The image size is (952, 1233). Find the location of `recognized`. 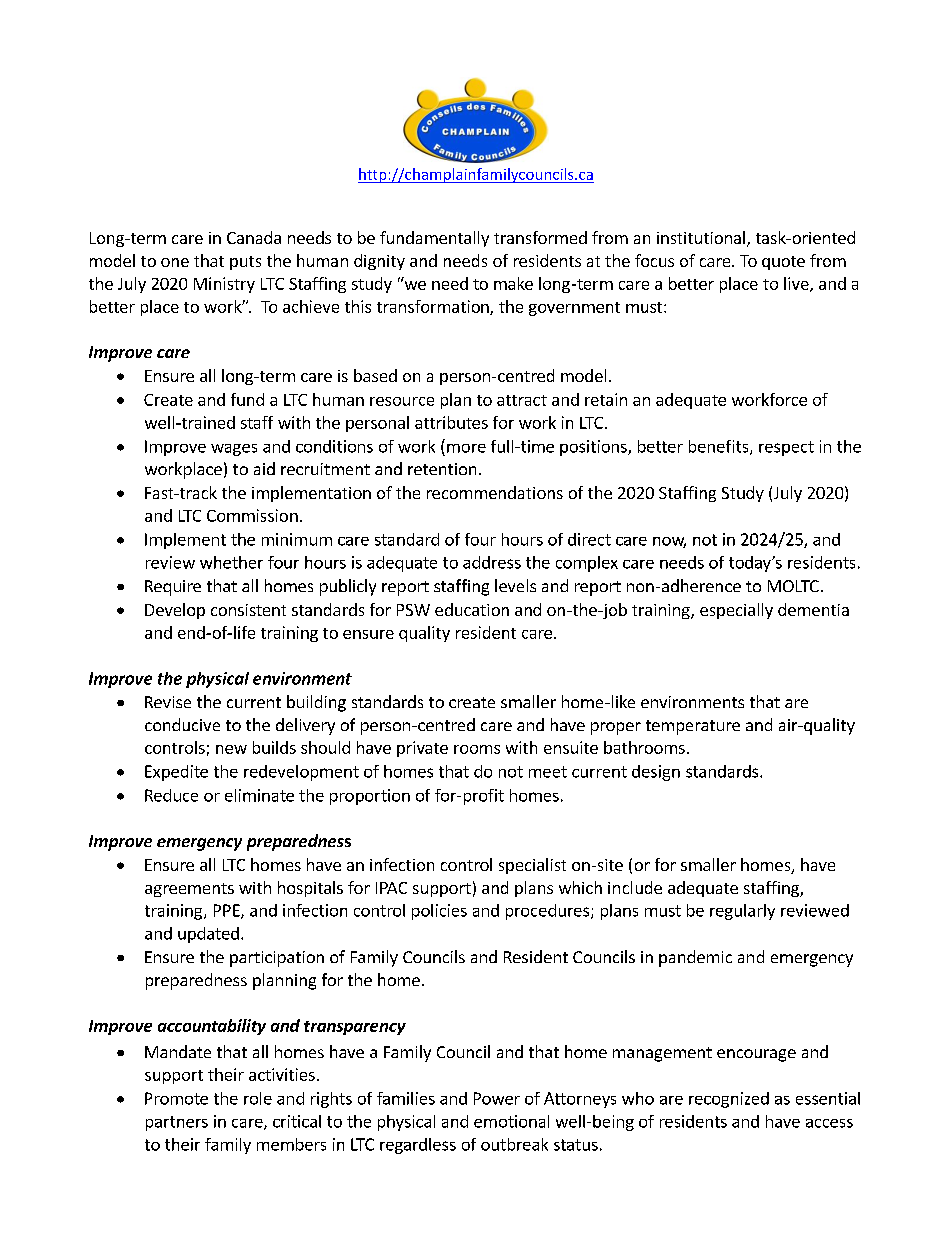

recognized is located at coordinates (729, 1100).
